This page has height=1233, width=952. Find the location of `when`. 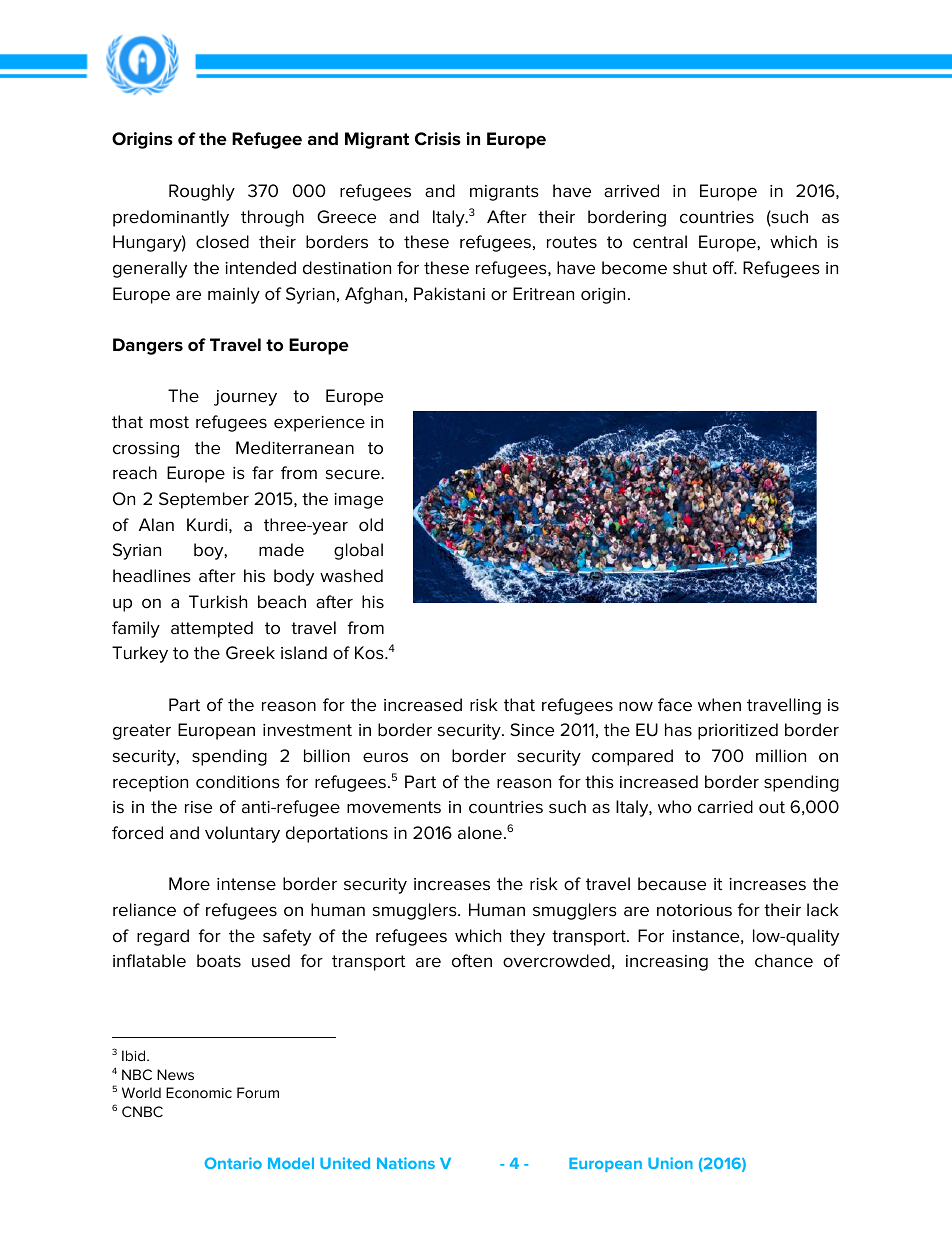

when is located at coordinates (719, 705).
